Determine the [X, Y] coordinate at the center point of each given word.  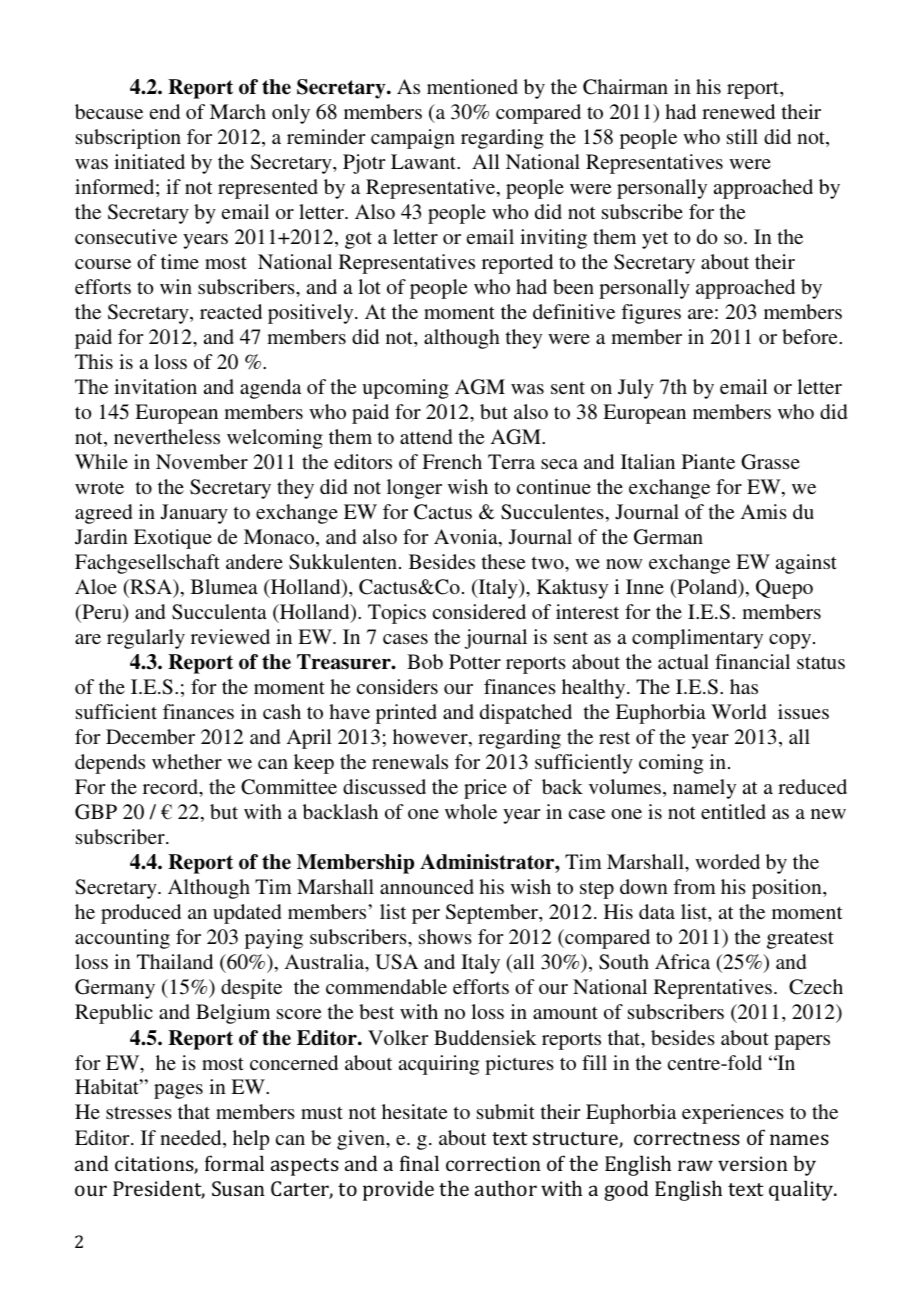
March [238, 111]
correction [493, 1163]
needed [192, 1139]
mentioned [472, 86]
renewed [738, 111]
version [753, 1163]
